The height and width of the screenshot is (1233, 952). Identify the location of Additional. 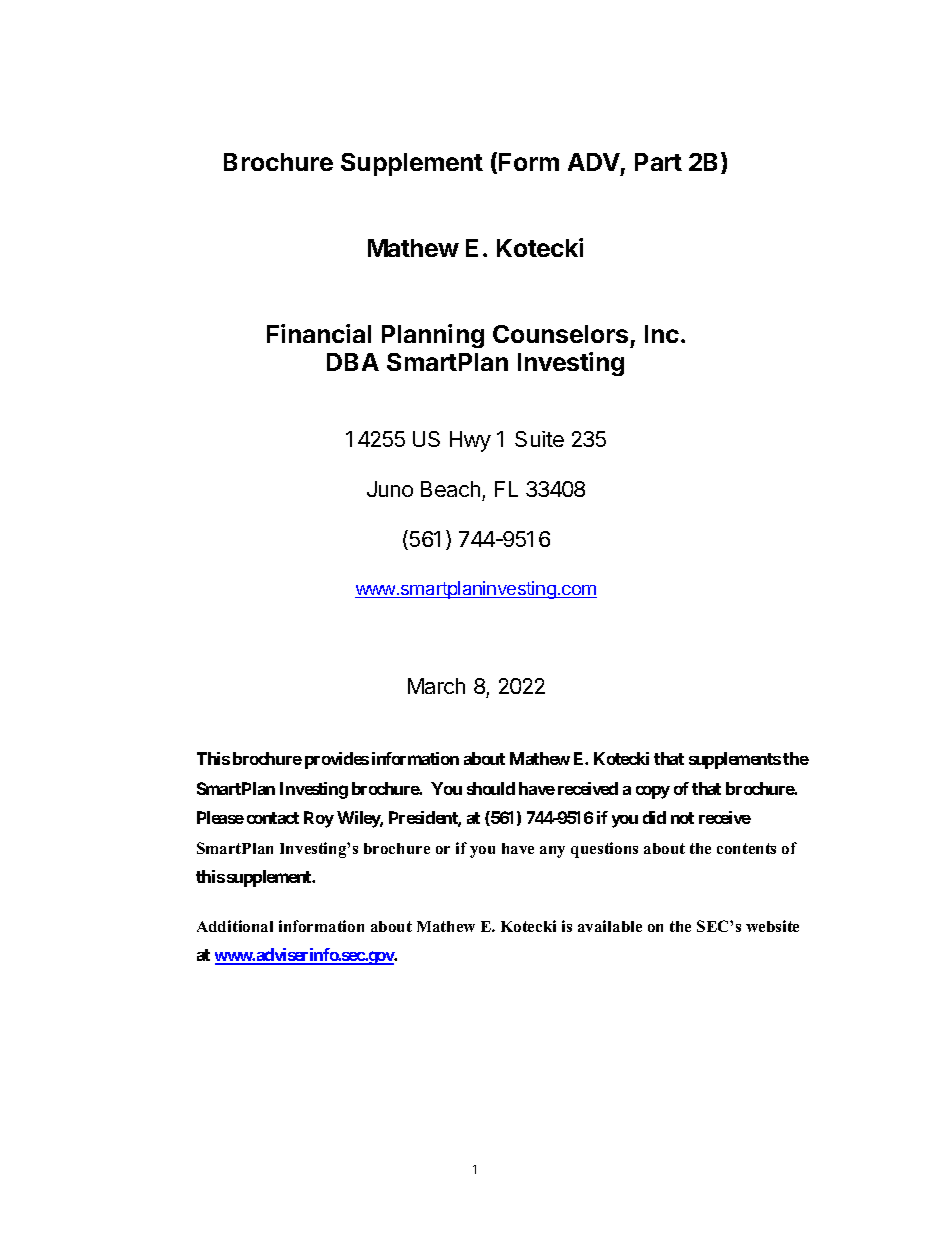
(235, 926).
